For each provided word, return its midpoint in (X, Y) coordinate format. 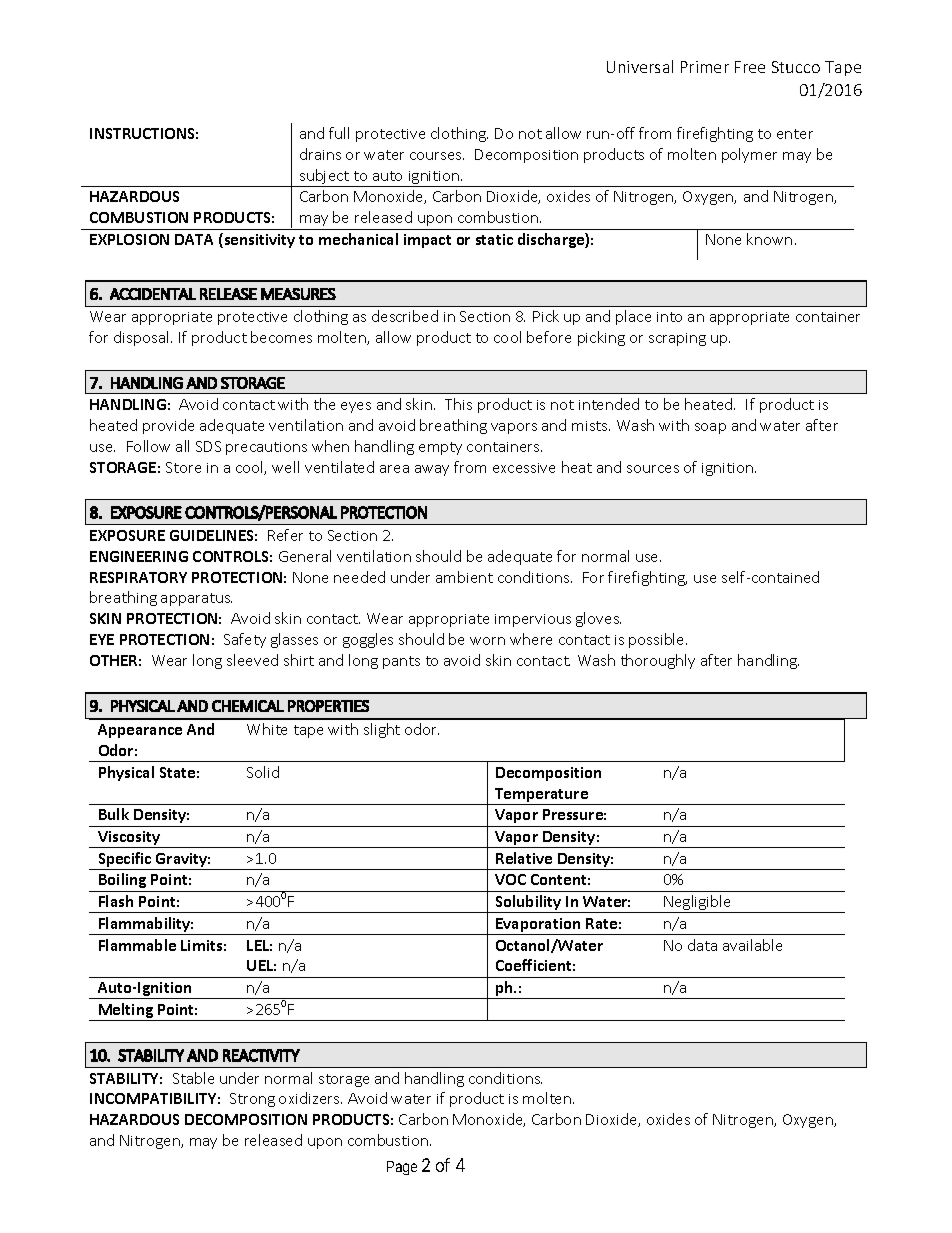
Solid (263, 772)
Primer (705, 67)
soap (710, 428)
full (339, 133)
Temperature (541, 796)
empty (440, 448)
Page (402, 1168)
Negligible (698, 904)
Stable (193, 1078)
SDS (208, 446)
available (752, 945)
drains (320, 154)
